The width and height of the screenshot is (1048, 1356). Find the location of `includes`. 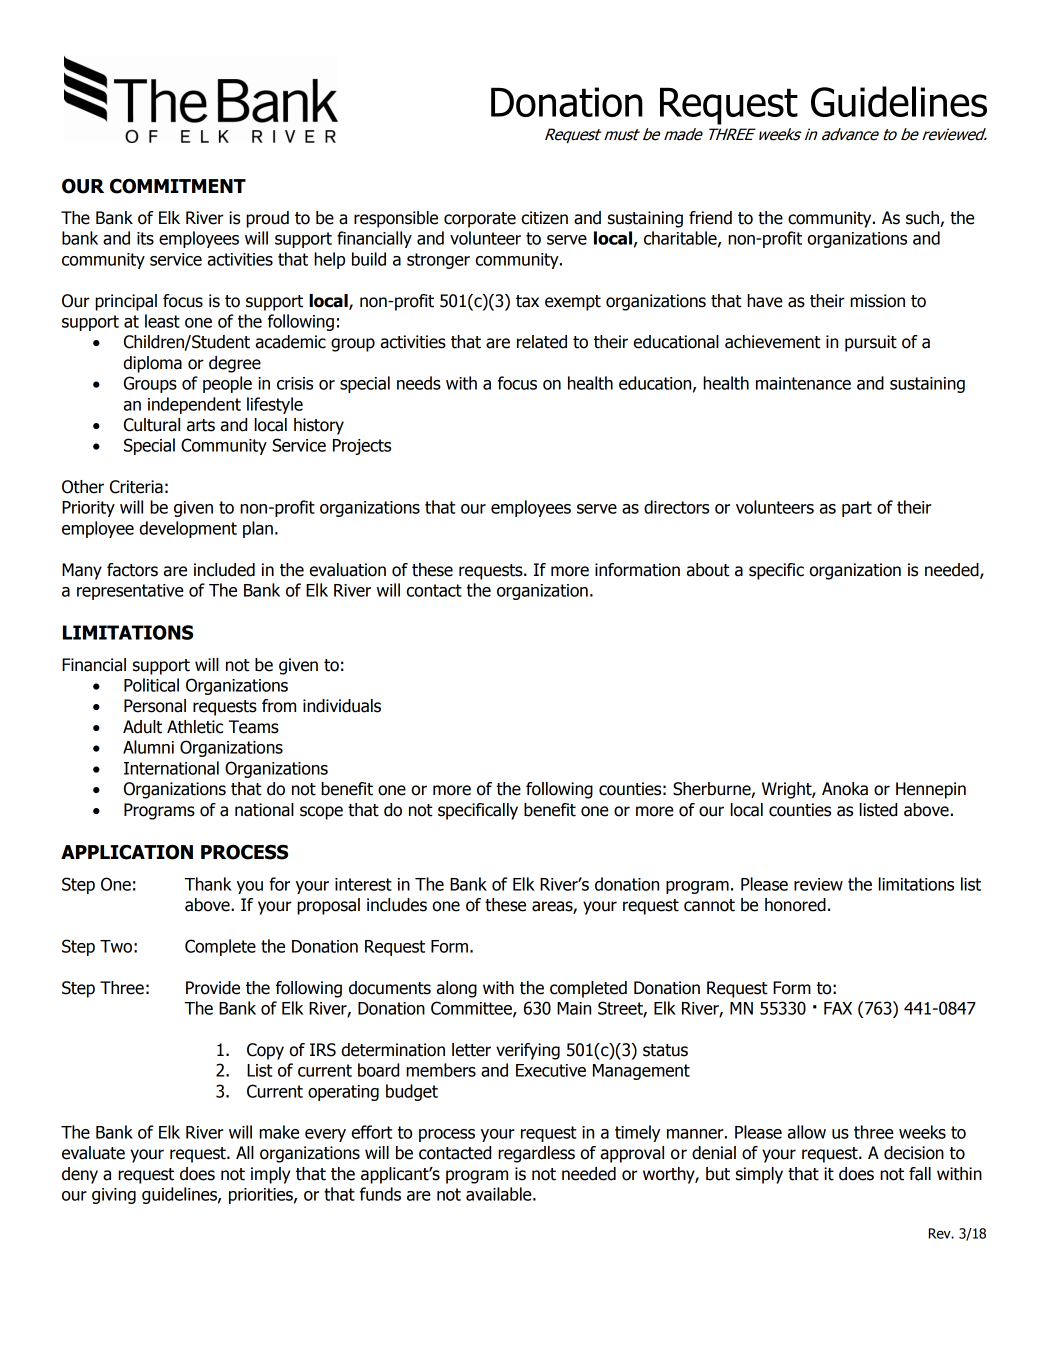

includes is located at coordinates (397, 905).
